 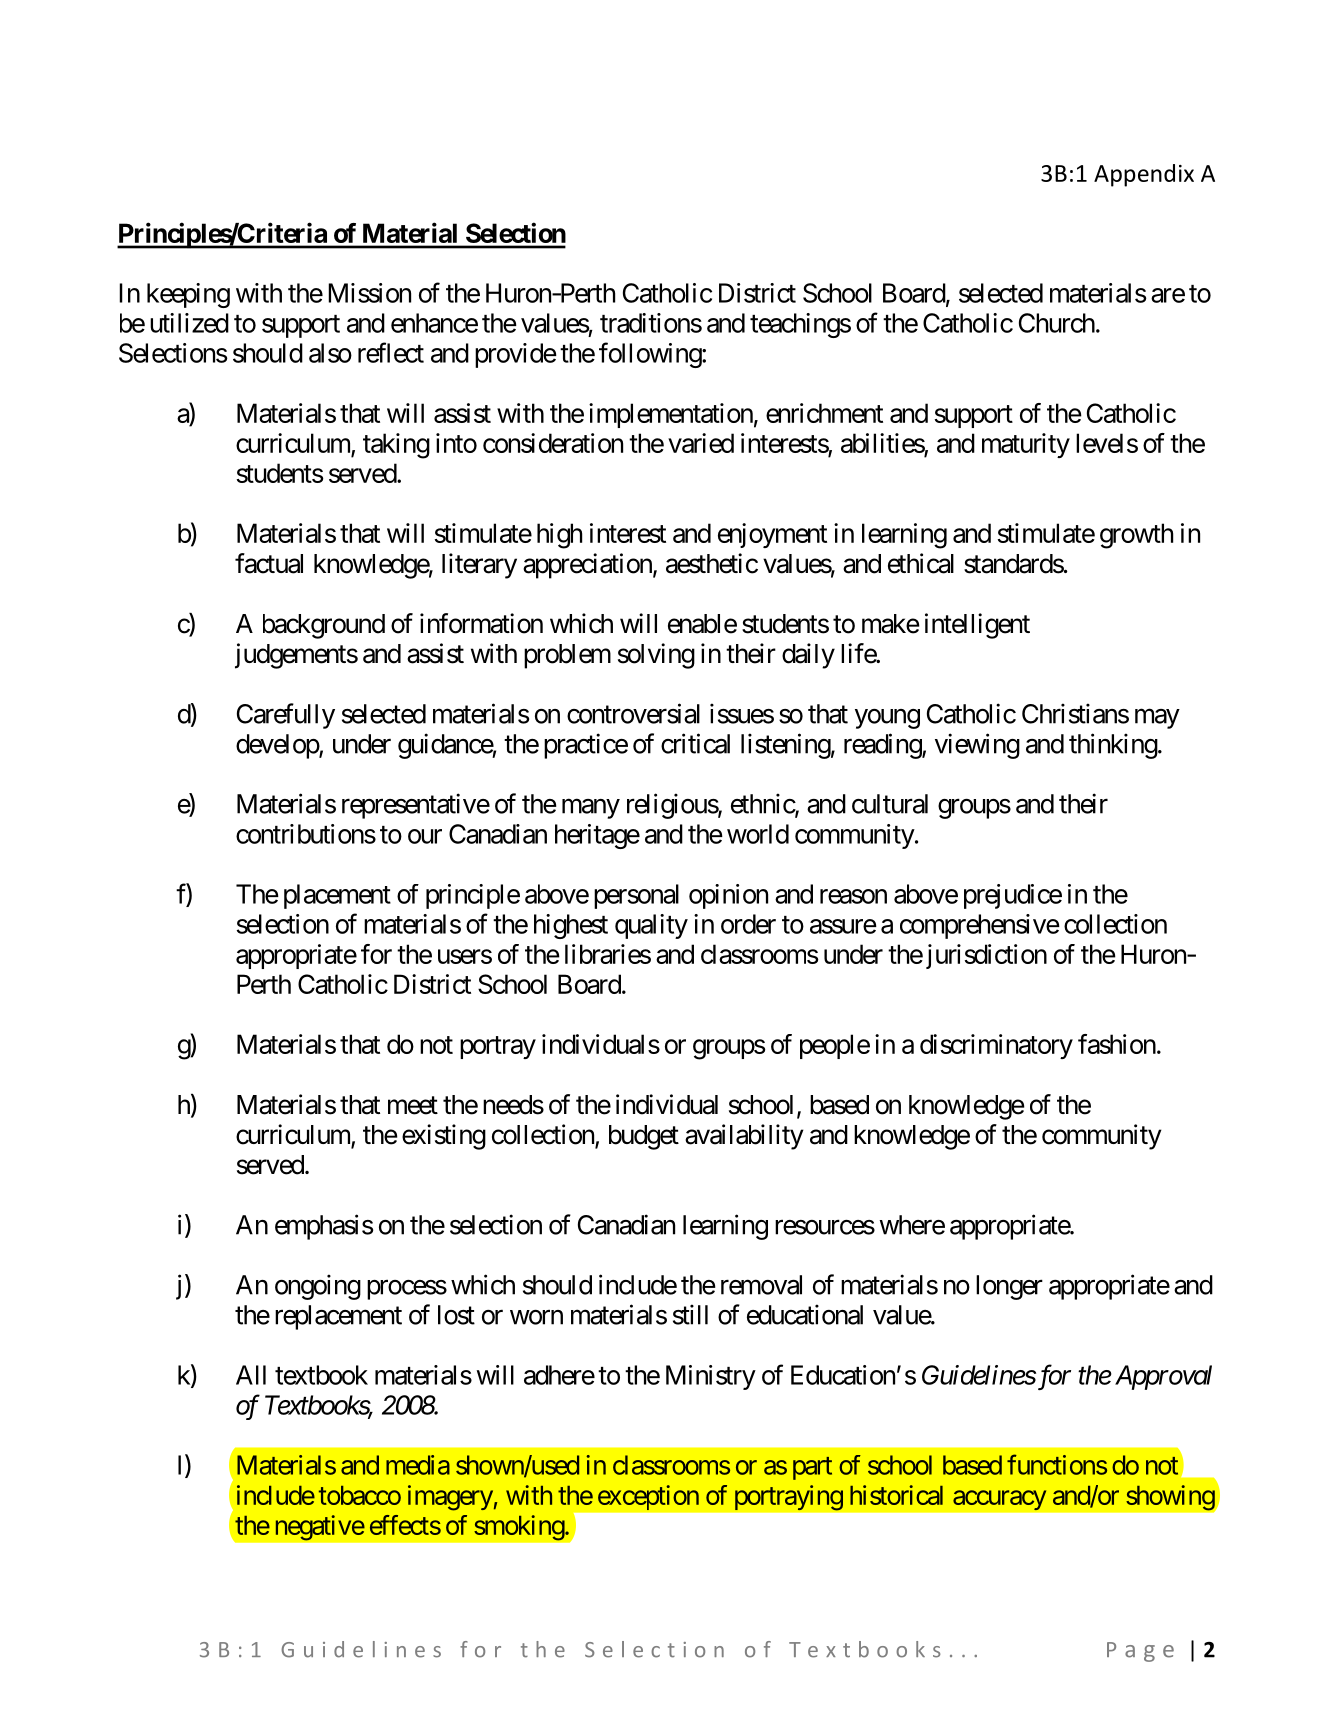 What do you see at coordinates (418, 1465) in the document?
I see `media` at bounding box center [418, 1465].
